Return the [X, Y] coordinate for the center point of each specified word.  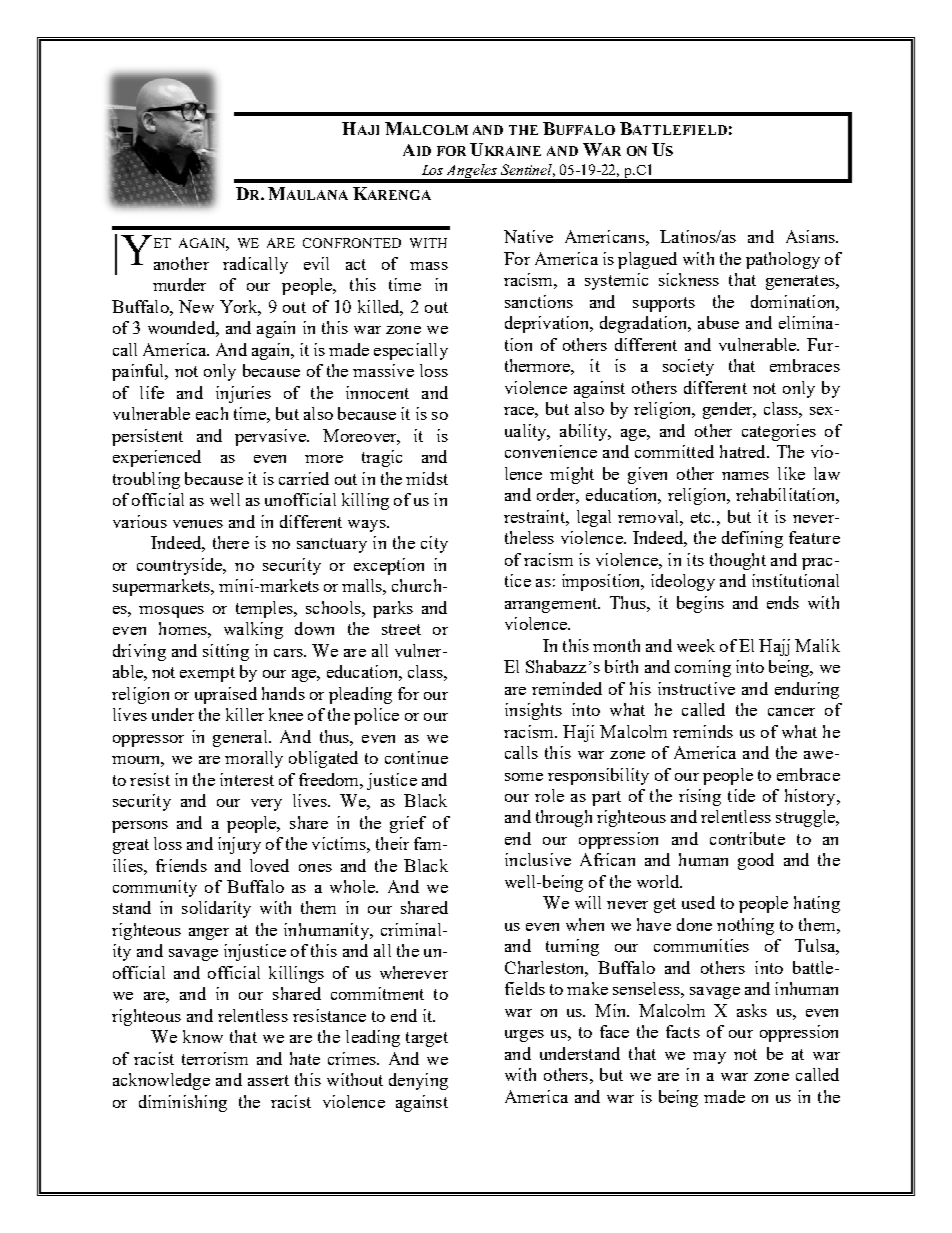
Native [528, 236]
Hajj [774, 647]
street [401, 629]
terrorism [215, 1058]
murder [179, 284]
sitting [226, 652]
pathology [783, 260]
